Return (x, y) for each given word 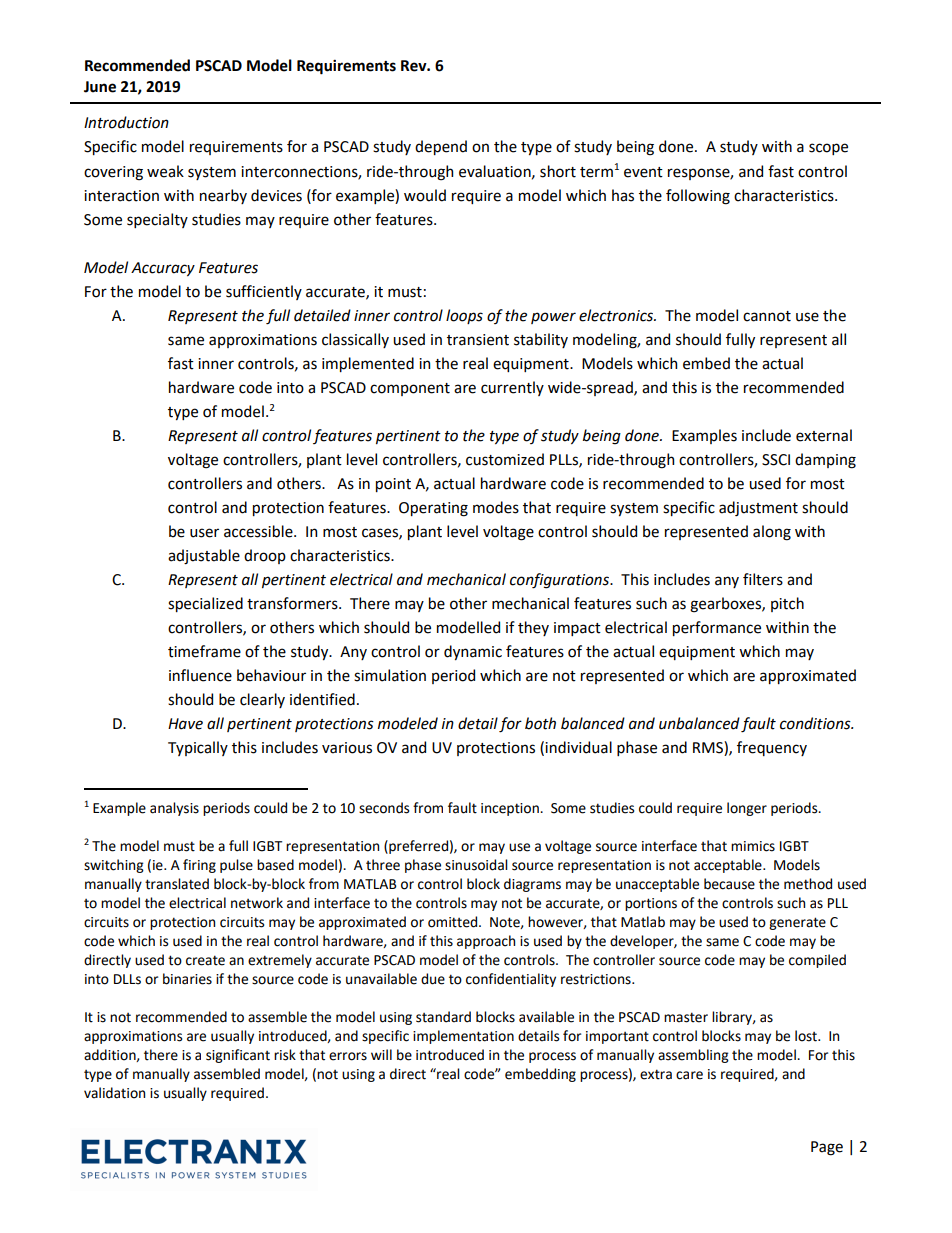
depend (441, 147)
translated (177, 884)
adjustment (758, 508)
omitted (454, 922)
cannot (767, 316)
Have (185, 724)
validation (114, 1093)
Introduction (126, 122)
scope (828, 149)
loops (464, 316)
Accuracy (163, 269)
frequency (772, 748)
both (540, 723)
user (204, 533)
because (729, 884)
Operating (433, 509)
